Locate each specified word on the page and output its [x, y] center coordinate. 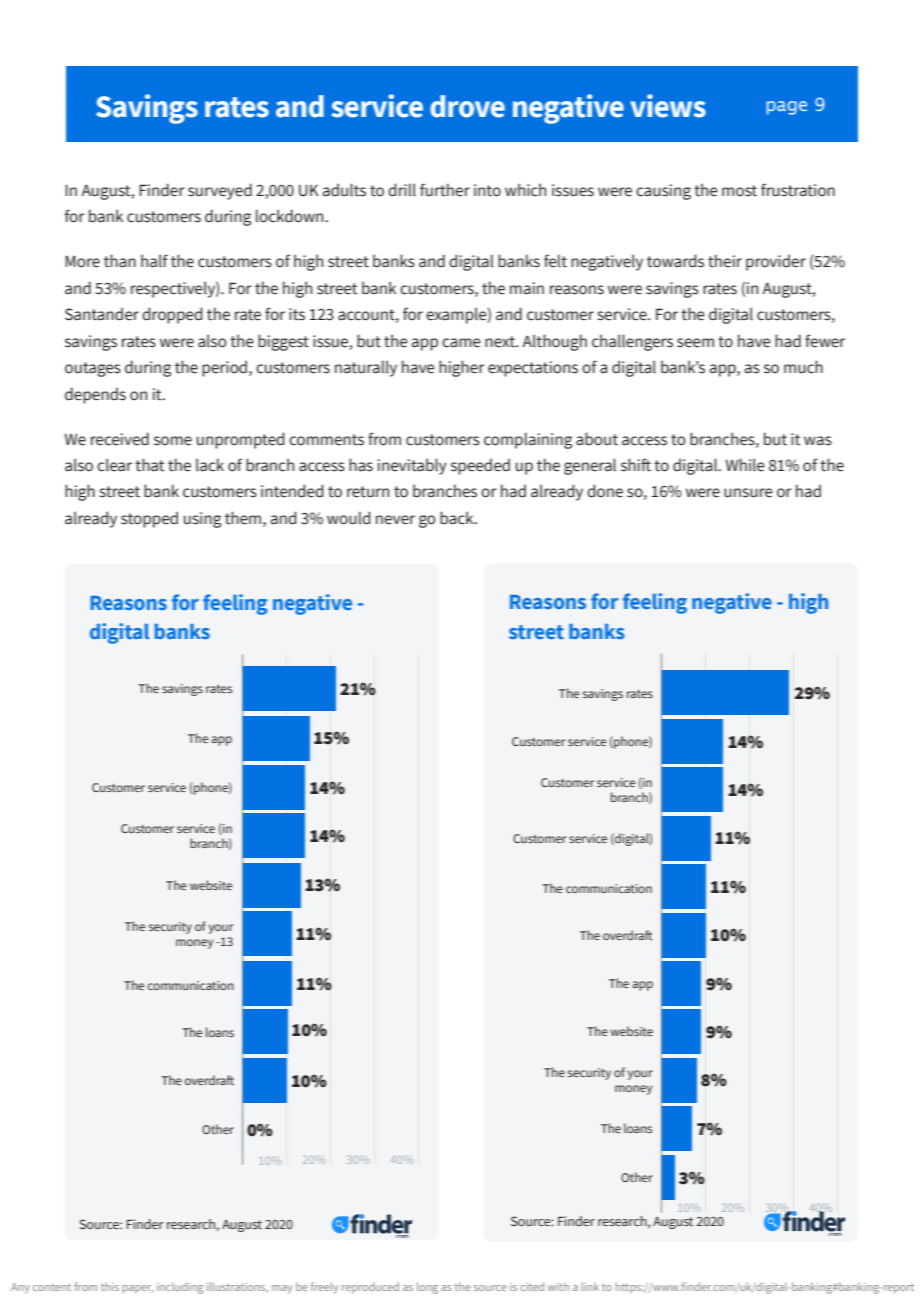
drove [467, 106]
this [110, 1286]
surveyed [220, 191]
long [427, 1288]
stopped [149, 519]
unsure [748, 493]
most [739, 191]
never [395, 520]
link [590, 1286]
